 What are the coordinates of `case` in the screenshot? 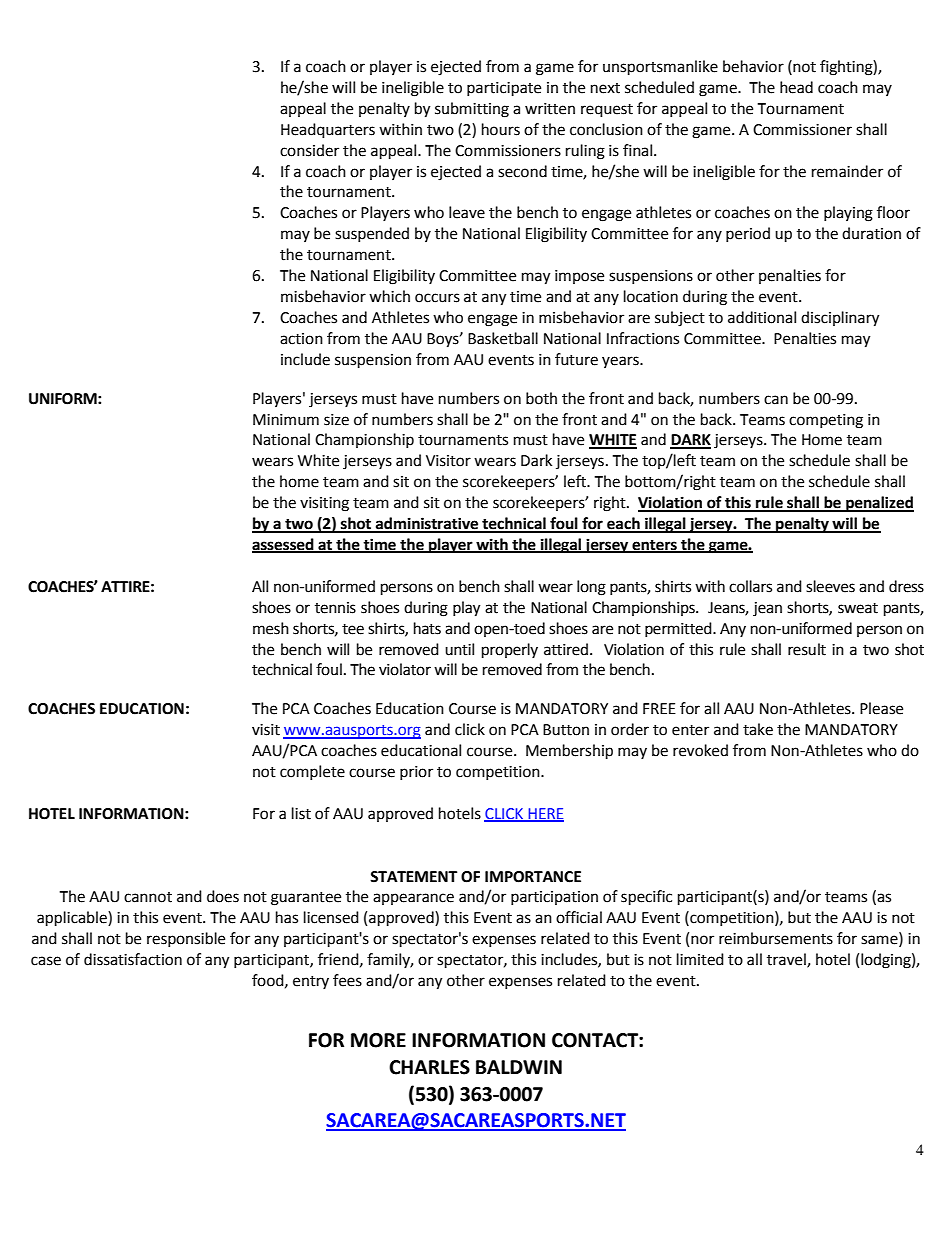 It's located at (46, 961).
